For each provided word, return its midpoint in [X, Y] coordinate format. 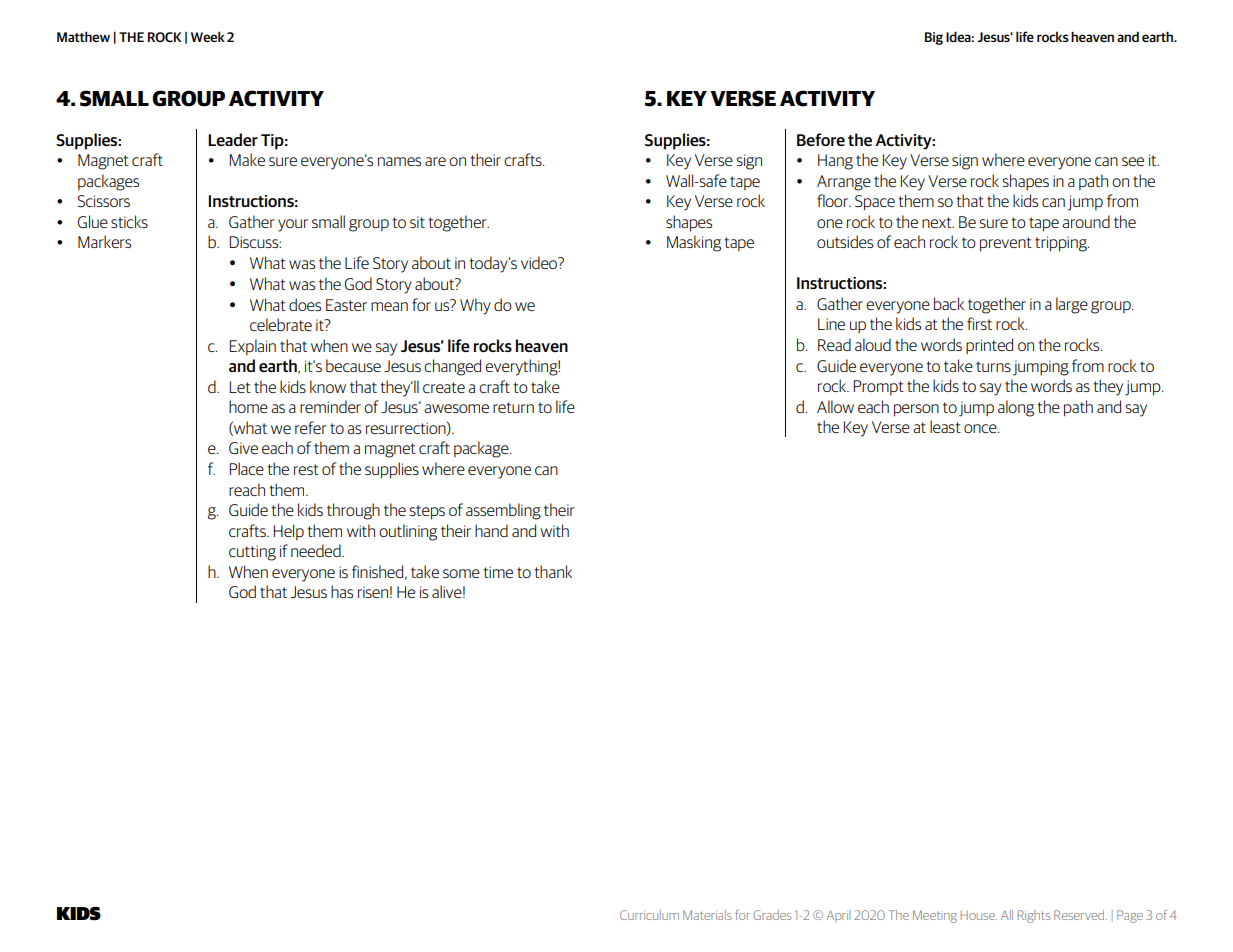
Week [208, 36]
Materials [707, 915]
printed [989, 346]
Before [821, 139]
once [981, 428]
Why [475, 306]
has [342, 591]
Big [934, 38]
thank [553, 571]
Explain [253, 347]
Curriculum [649, 915]
